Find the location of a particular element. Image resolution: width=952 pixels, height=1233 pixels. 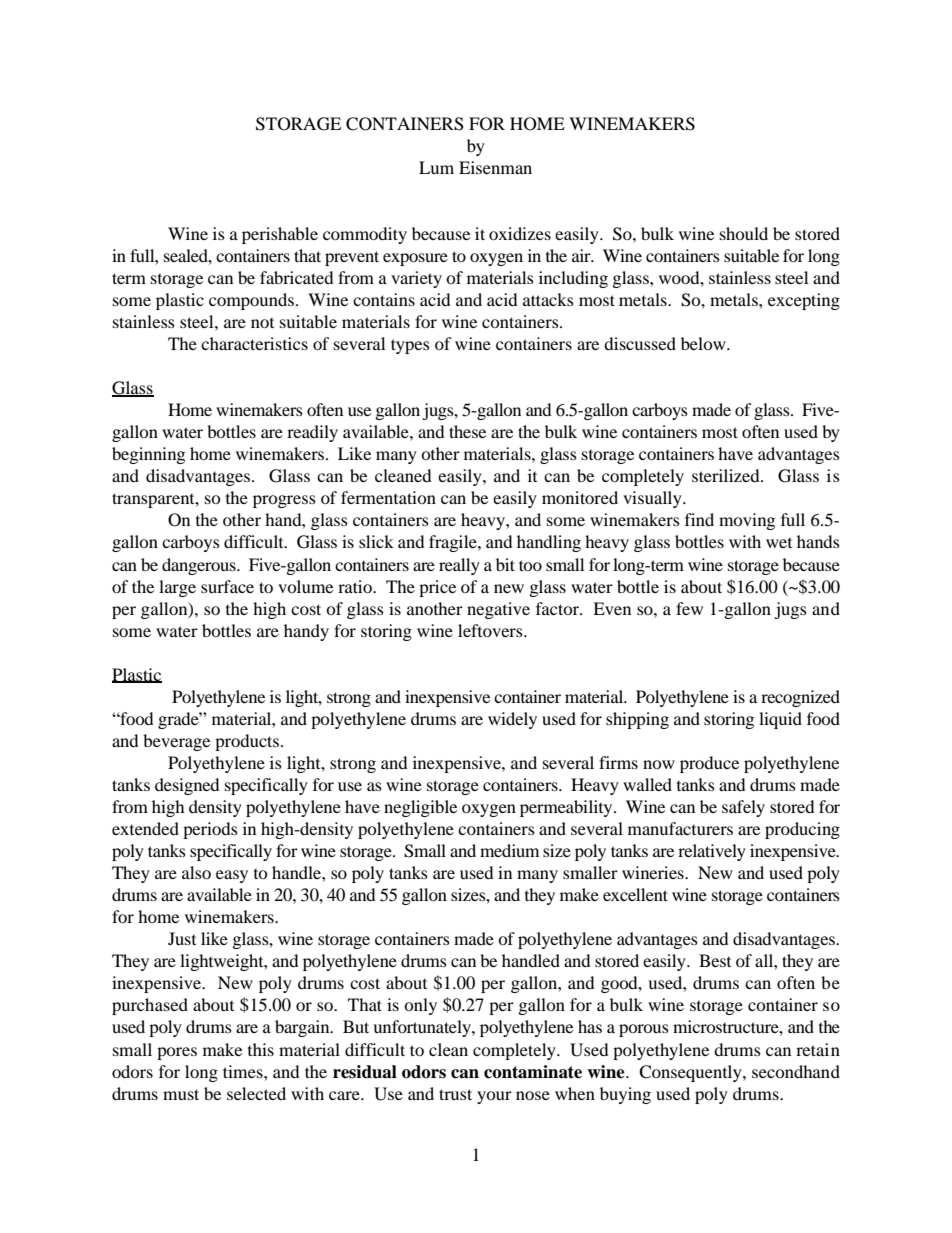

times is located at coordinates (244, 1071).
